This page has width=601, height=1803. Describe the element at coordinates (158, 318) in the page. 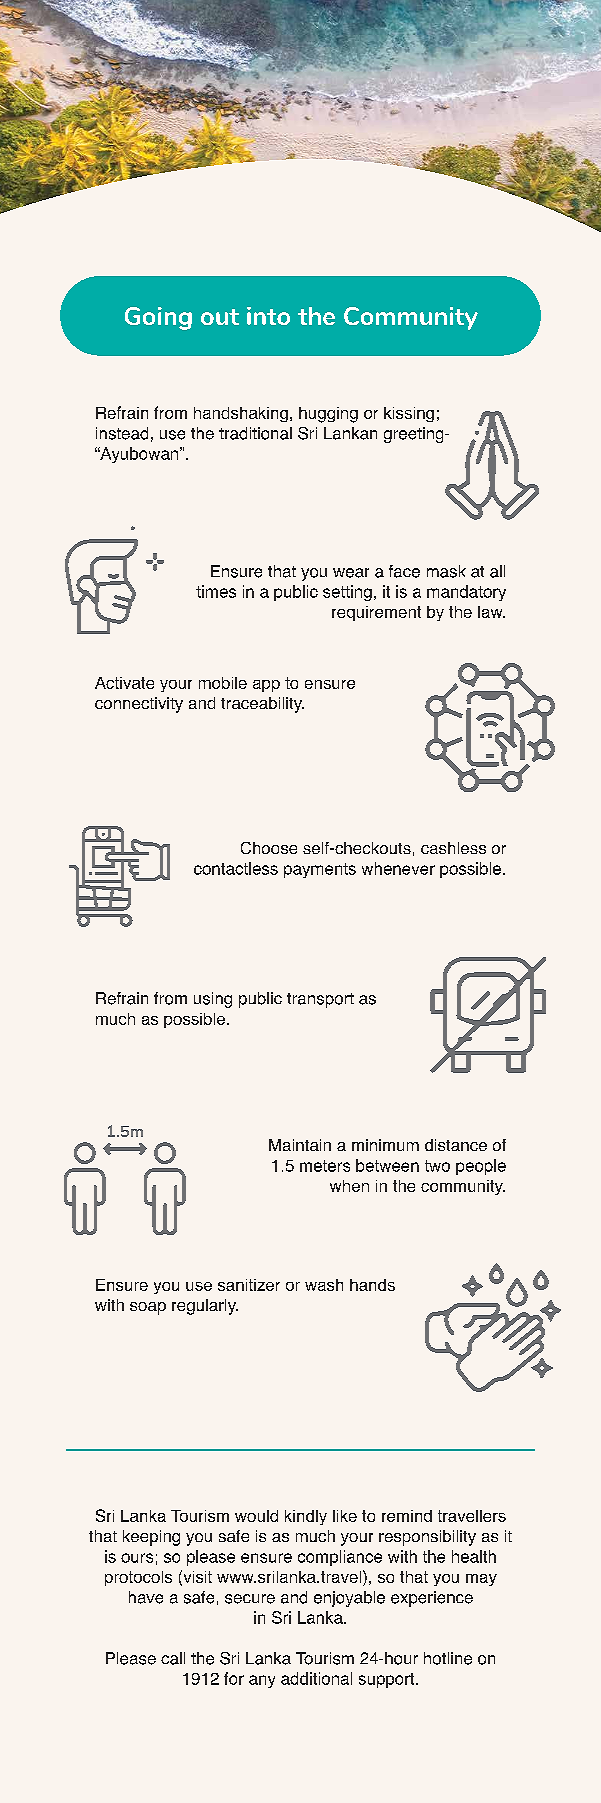

I see `Going` at that location.
